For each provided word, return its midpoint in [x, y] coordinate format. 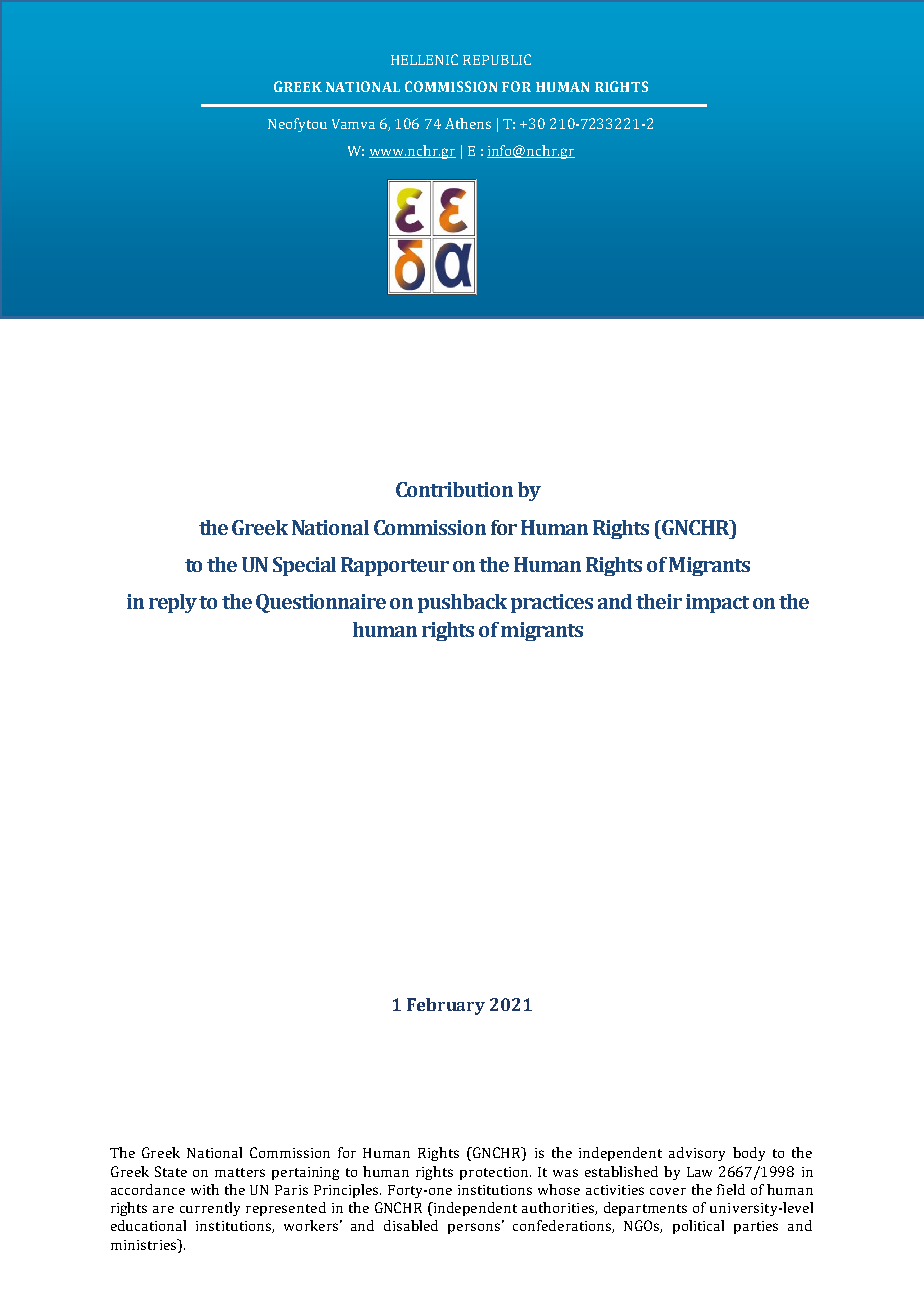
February [446, 1006]
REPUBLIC [497, 59]
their [659, 601]
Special [304, 566]
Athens [468, 123]
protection [495, 1173]
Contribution [454, 489]
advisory [697, 1154]
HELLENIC [424, 59]
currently [210, 1209]
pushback [462, 603]
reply [173, 603]
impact [717, 603]
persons [475, 1227]
